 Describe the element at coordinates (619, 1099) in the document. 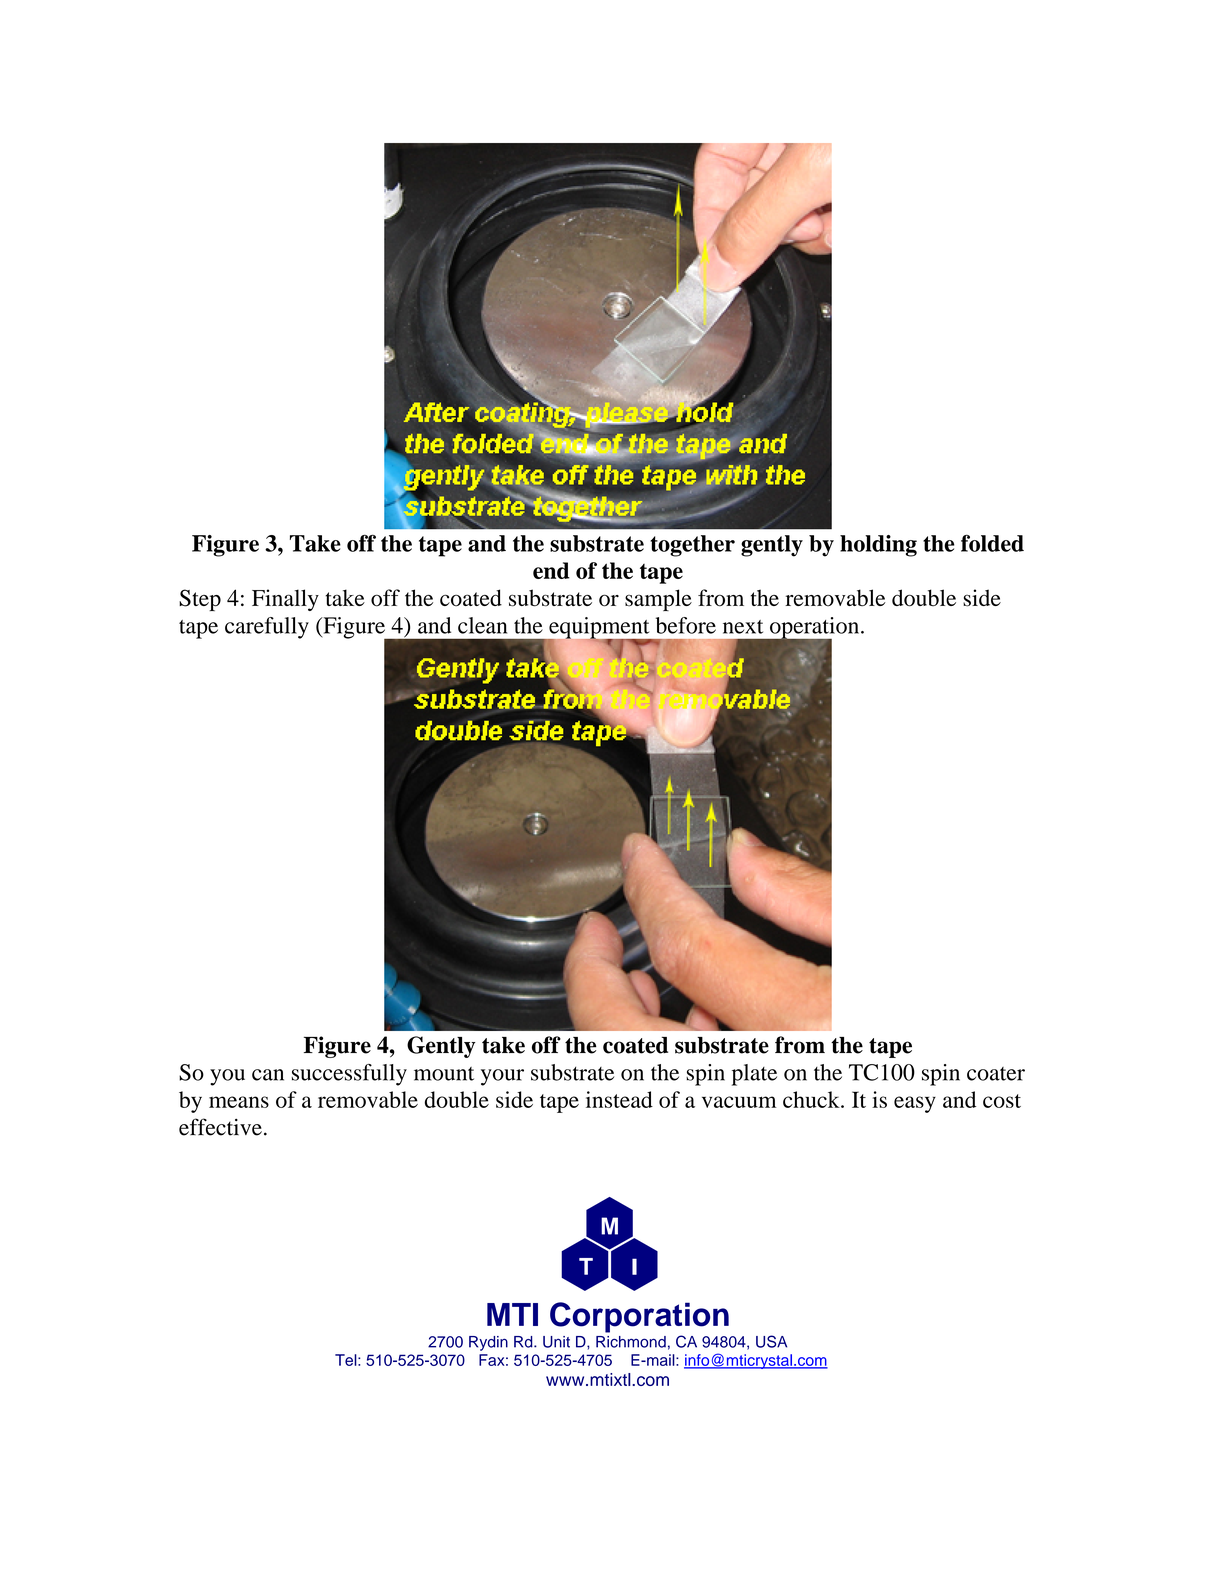

I see `instead` at that location.
